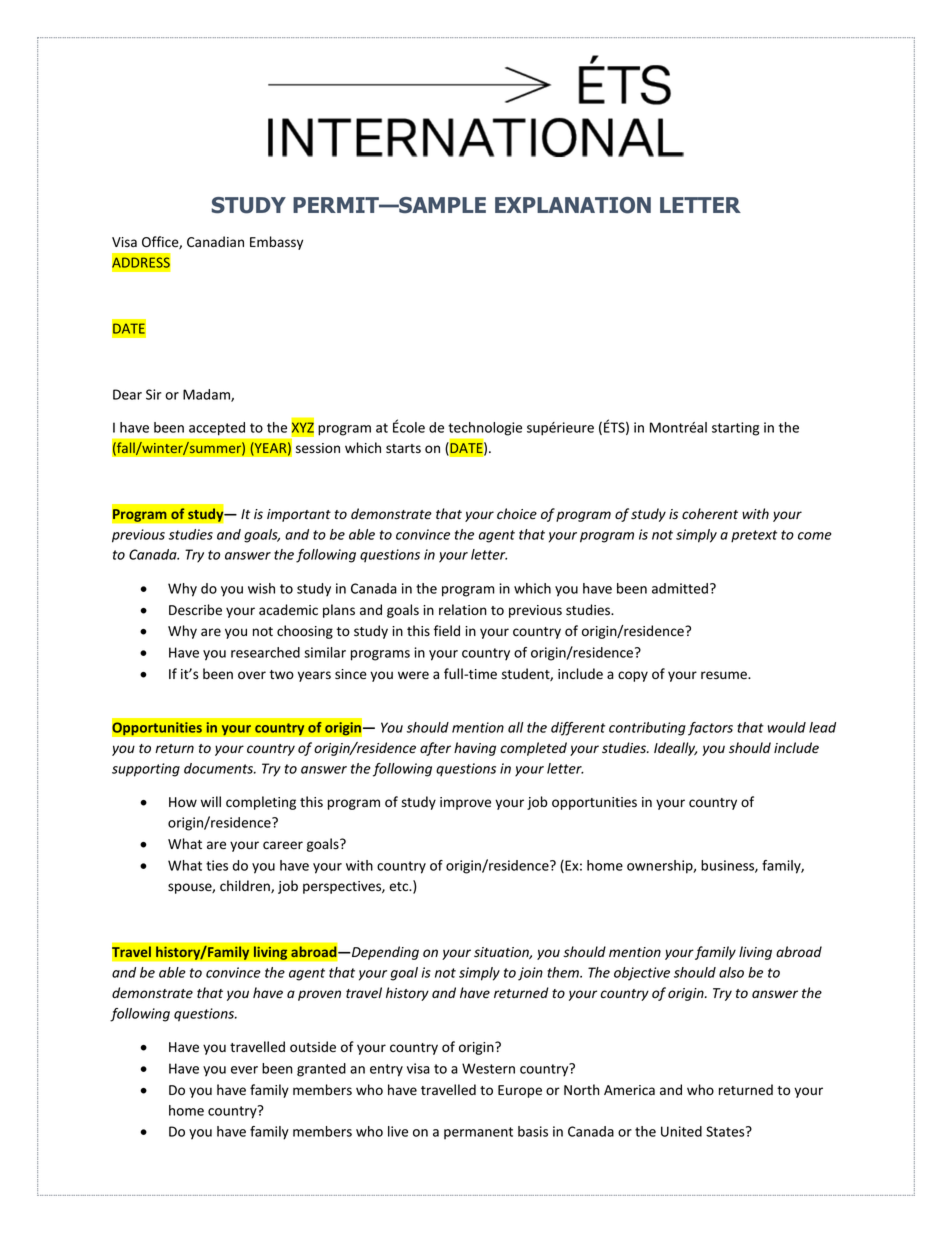  What do you see at coordinates (413, 675) in the page?
I see `were` at bounding box center [413, 675].
